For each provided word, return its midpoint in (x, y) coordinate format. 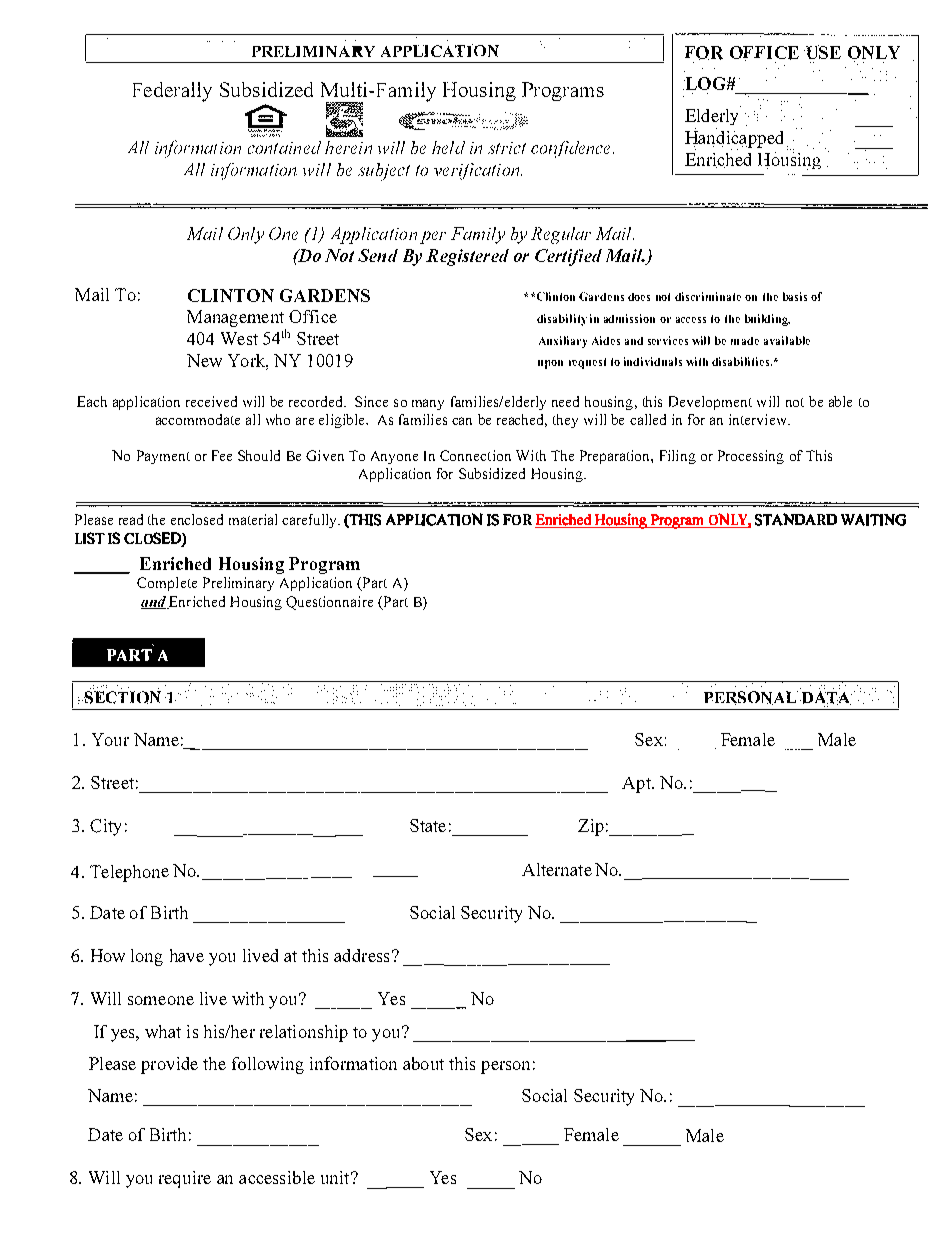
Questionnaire (329, 603)
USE (822, 52)
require (185, 1179)
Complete (167, 584)
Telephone (129, 873)
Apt (637, 785)
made (745, 341)
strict (507, 148)
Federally (172, 92)
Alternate (557, 869)
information (353, 1063)
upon (550, 364)
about (423, 1063)
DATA (825, 698)
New (204, 360)
